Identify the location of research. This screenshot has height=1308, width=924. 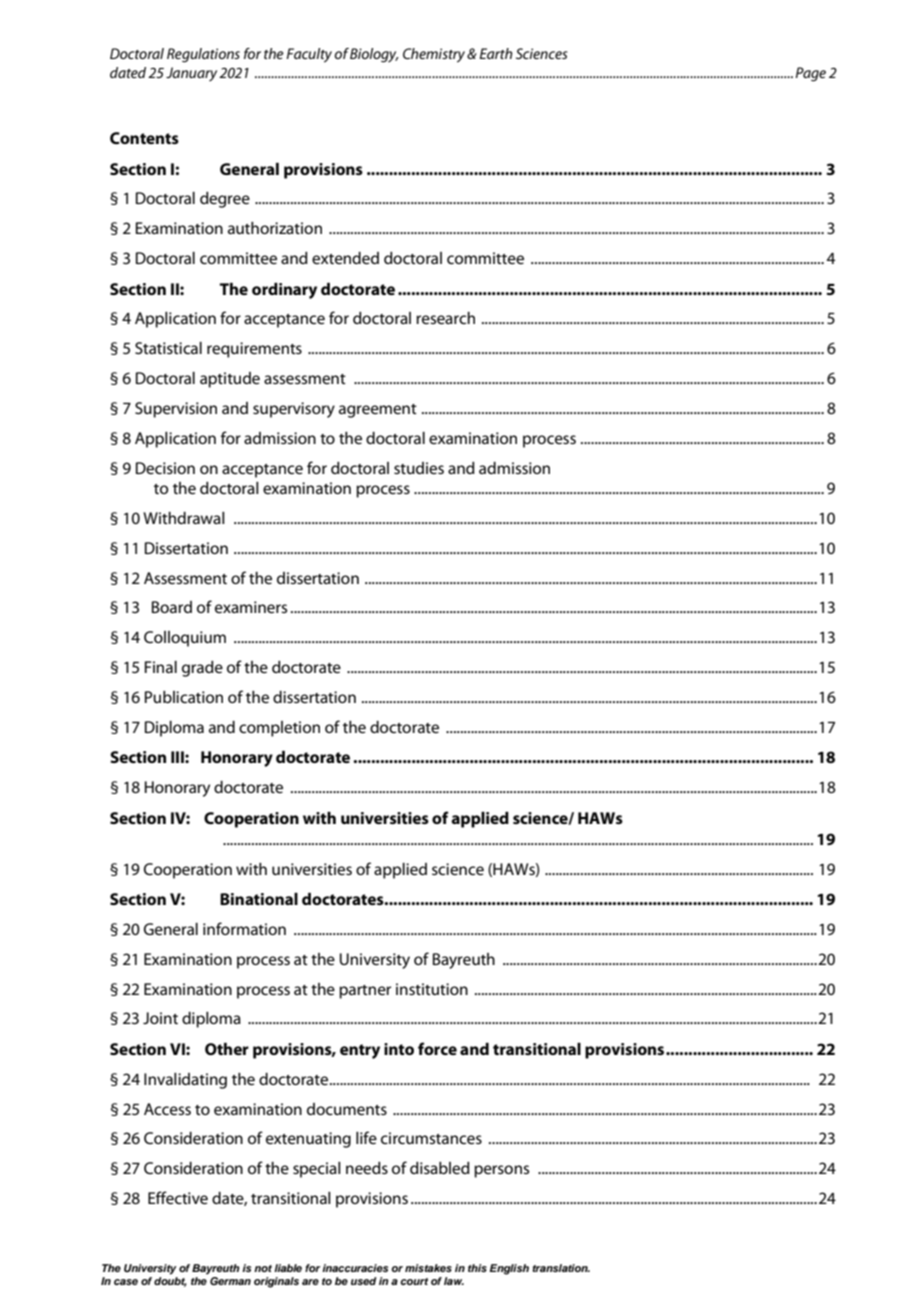
(445, 318).
